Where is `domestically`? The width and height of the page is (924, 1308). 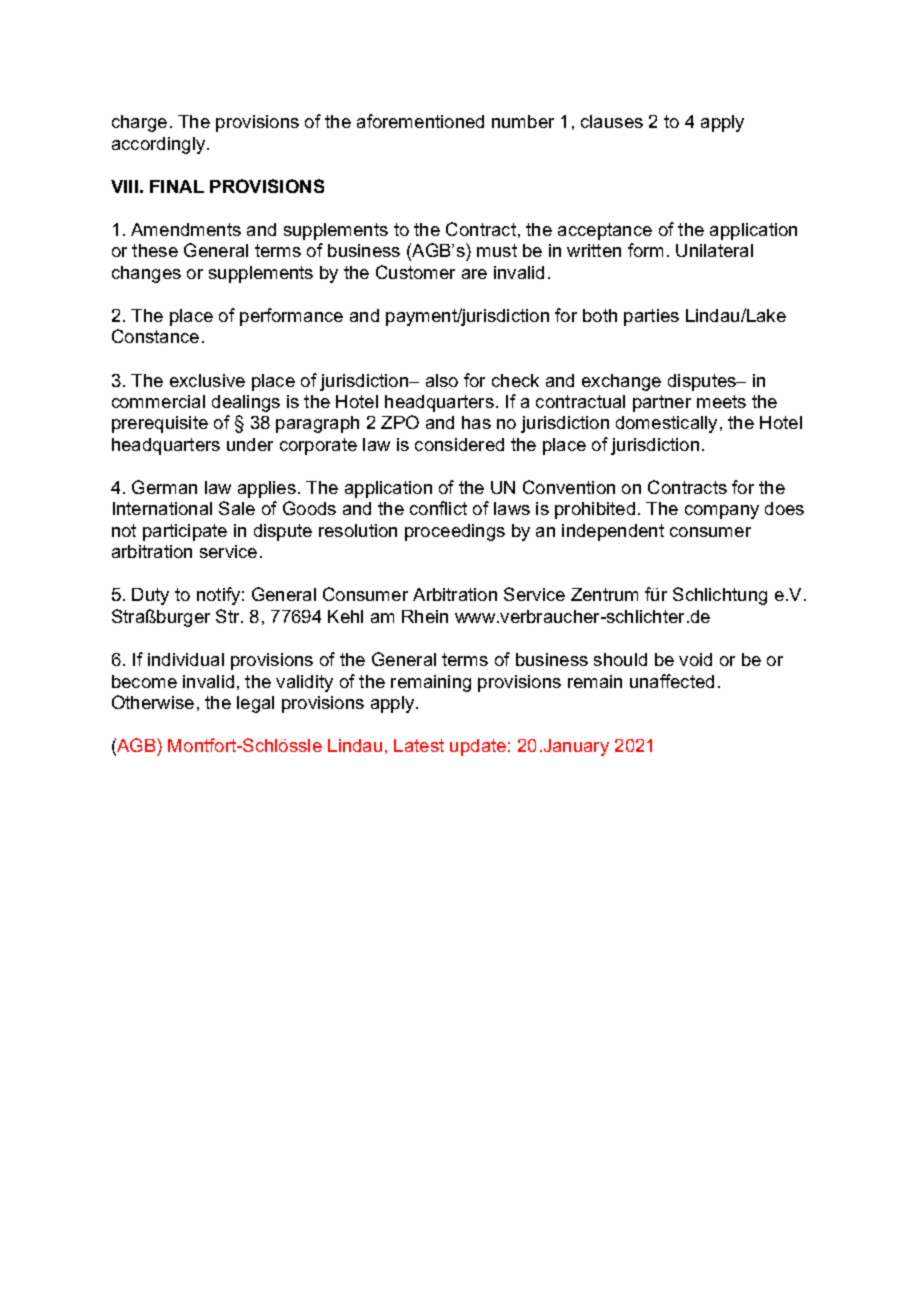
domestically is located at coordinates (666, 424).
